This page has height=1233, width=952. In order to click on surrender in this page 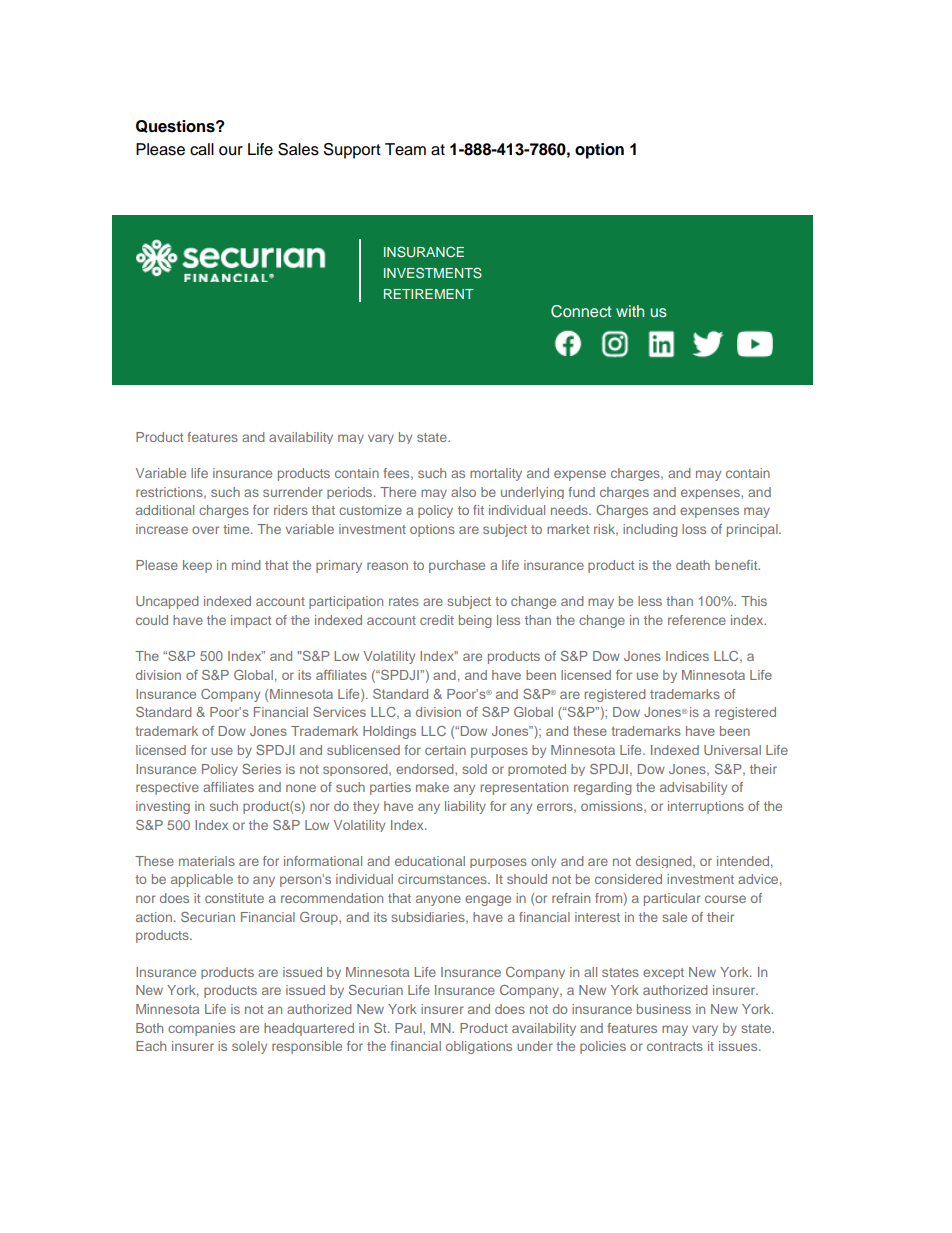, I will do `click(293, 492)`.
